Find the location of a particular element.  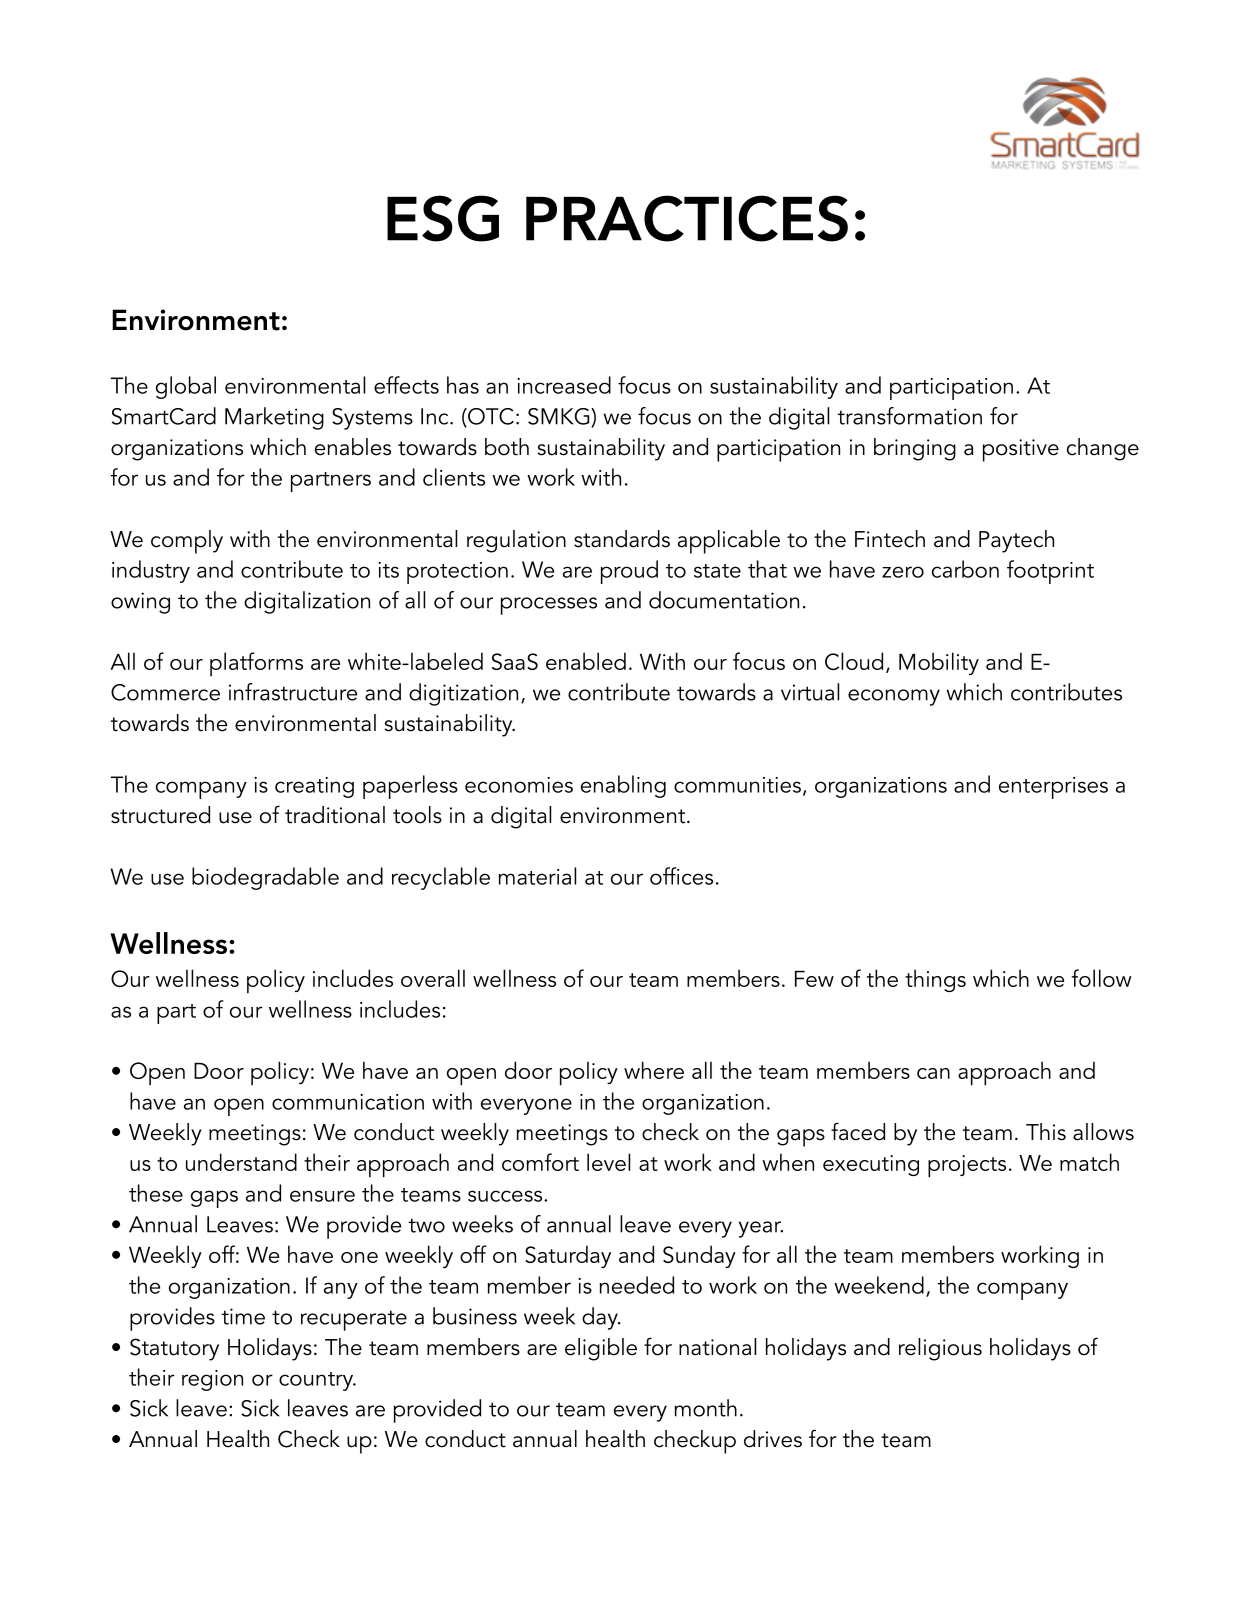

positive is located at coordinates (1021, 450).
